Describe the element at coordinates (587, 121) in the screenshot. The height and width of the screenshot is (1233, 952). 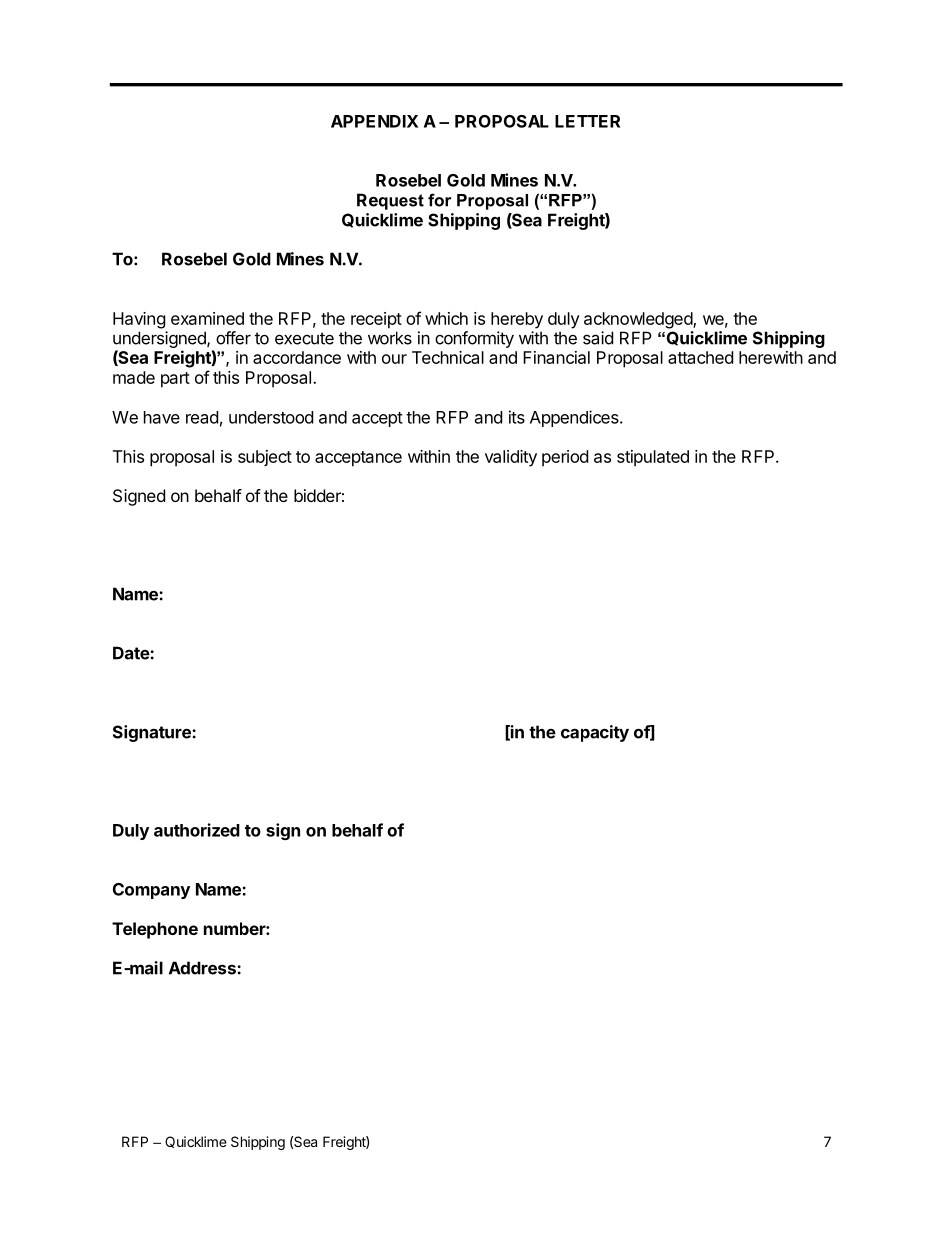
I see `LETTER` at that location.
